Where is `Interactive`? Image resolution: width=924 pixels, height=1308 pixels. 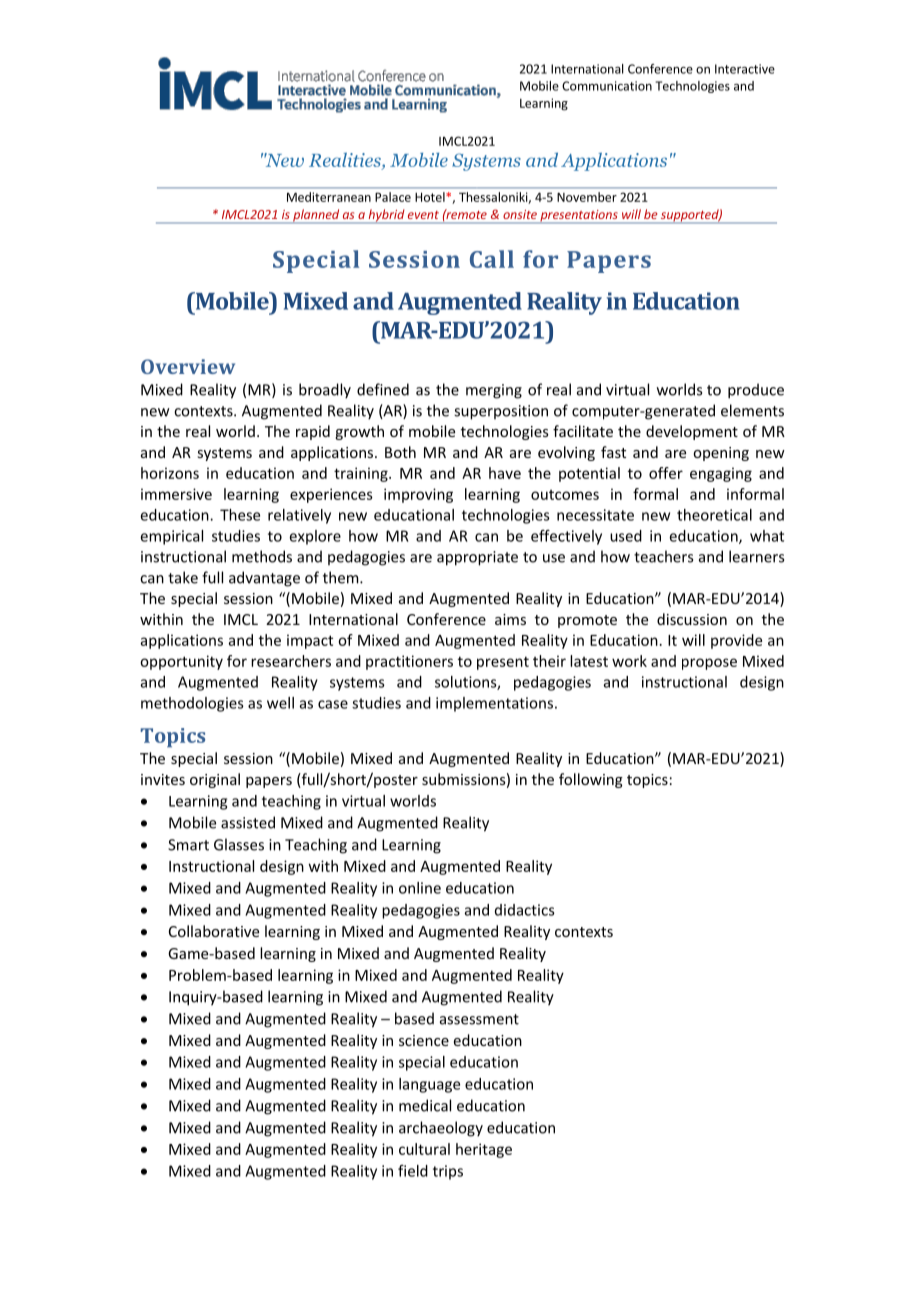
Interactive is located at coordinates (745, 69).
